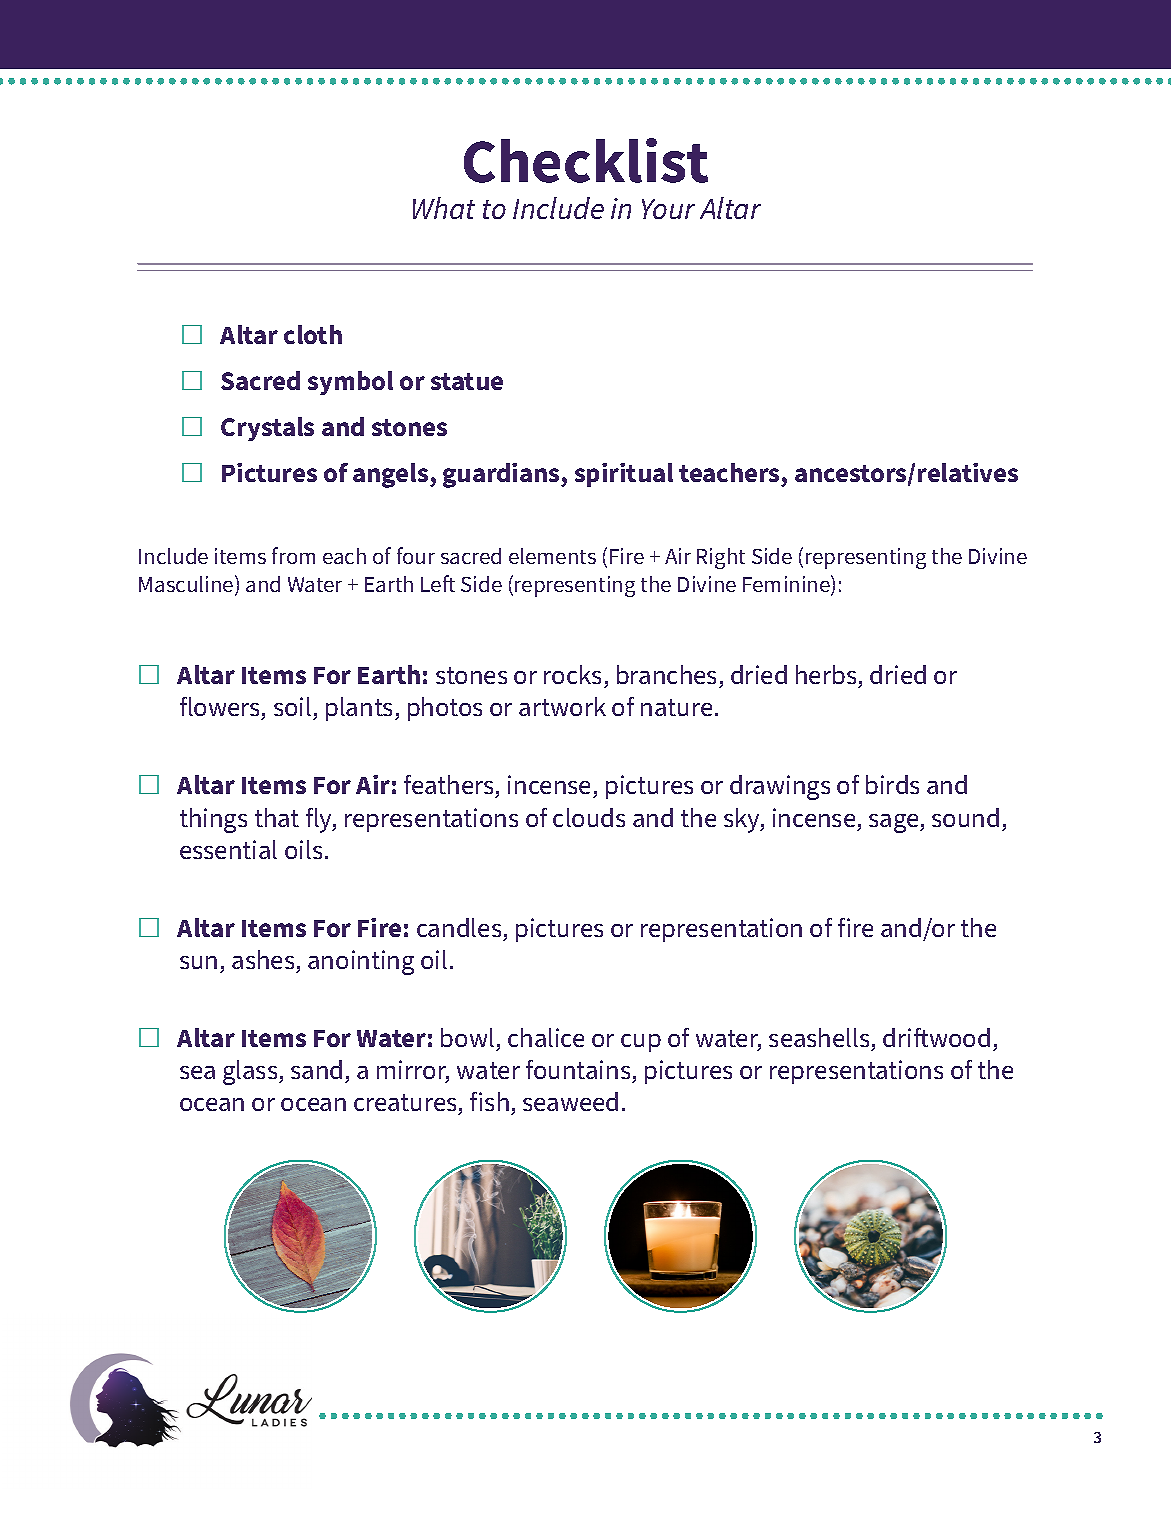 The width and height of the screenshot is (1171, 1515). I want to click on driftwood, so click(936, 1037).
